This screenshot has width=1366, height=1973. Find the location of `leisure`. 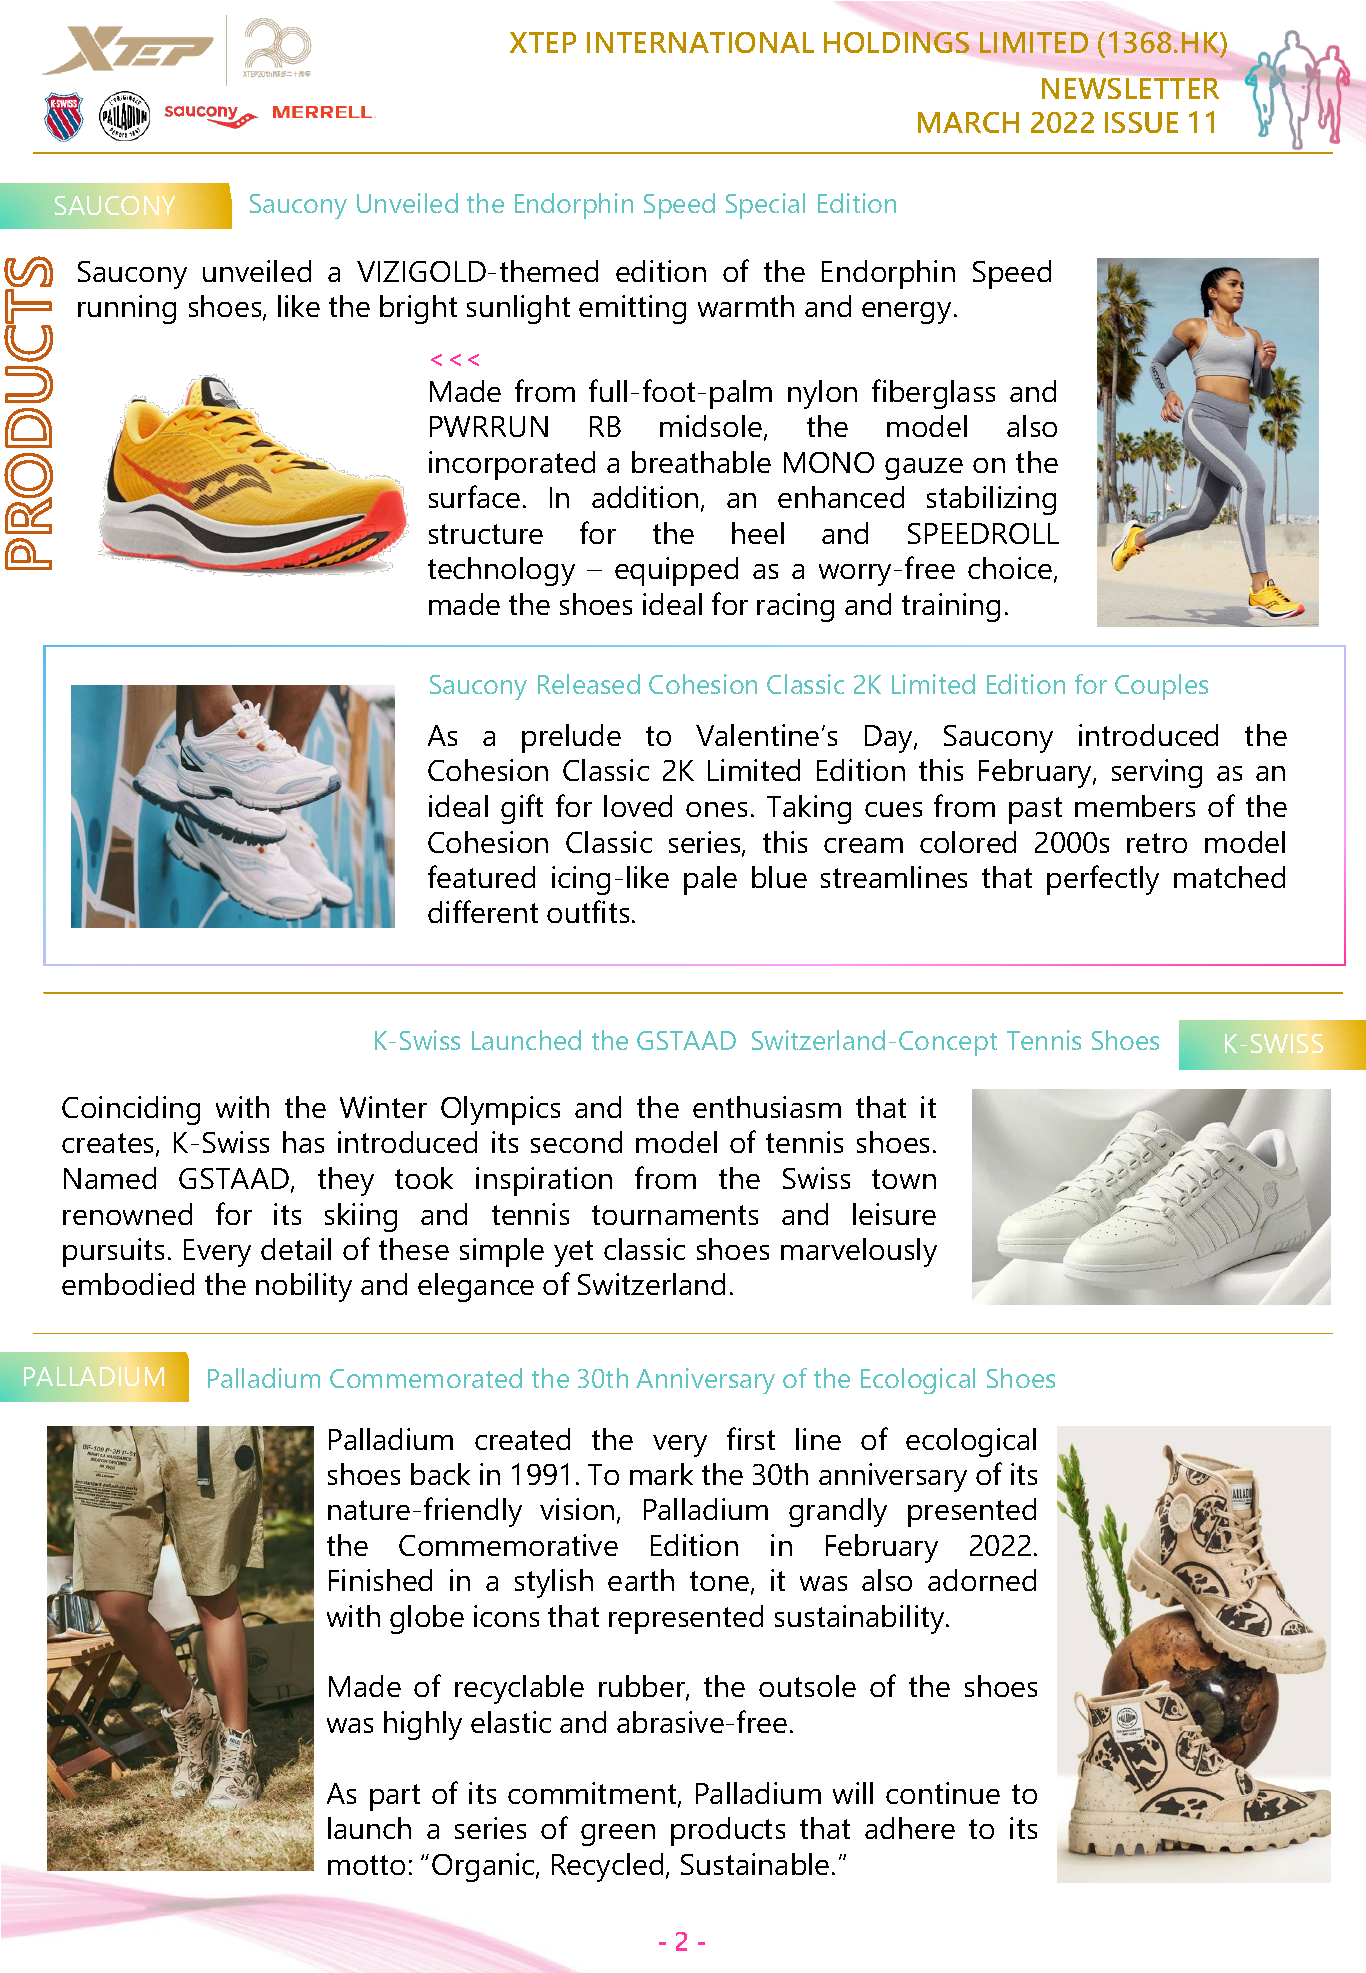

leisure is located at coordinates (894, 1214).
